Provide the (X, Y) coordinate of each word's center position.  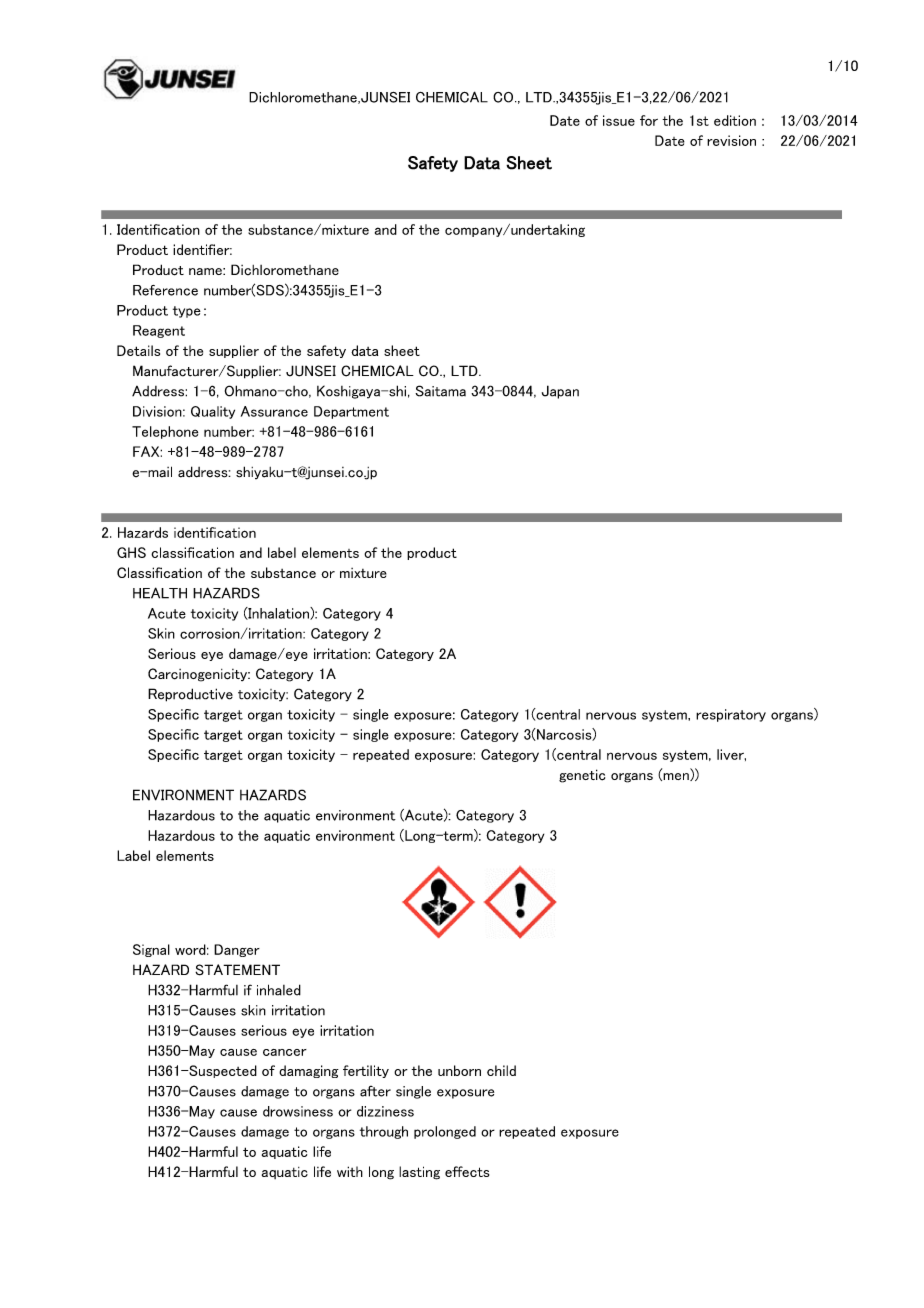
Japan (560, 392)
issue (619, 120)
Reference (165, 290)
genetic (582, 776)
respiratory (731, 715)
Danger (237, 950)
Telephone (165, 432)
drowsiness (298, 1111)
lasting (419, 1173)
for (649, 120)
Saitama (440, 391)
